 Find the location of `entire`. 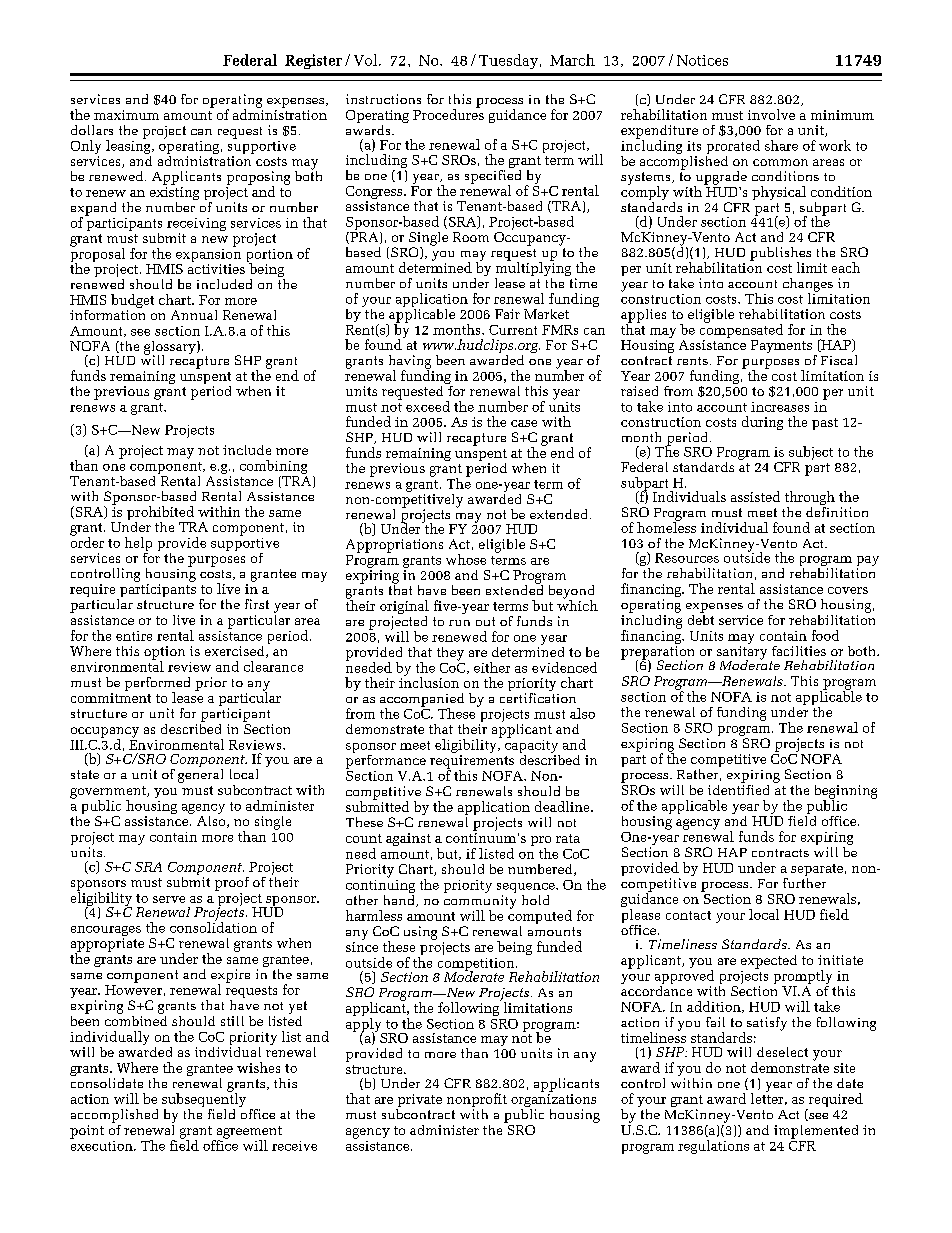

entire is located at coordinates (134, 636).
